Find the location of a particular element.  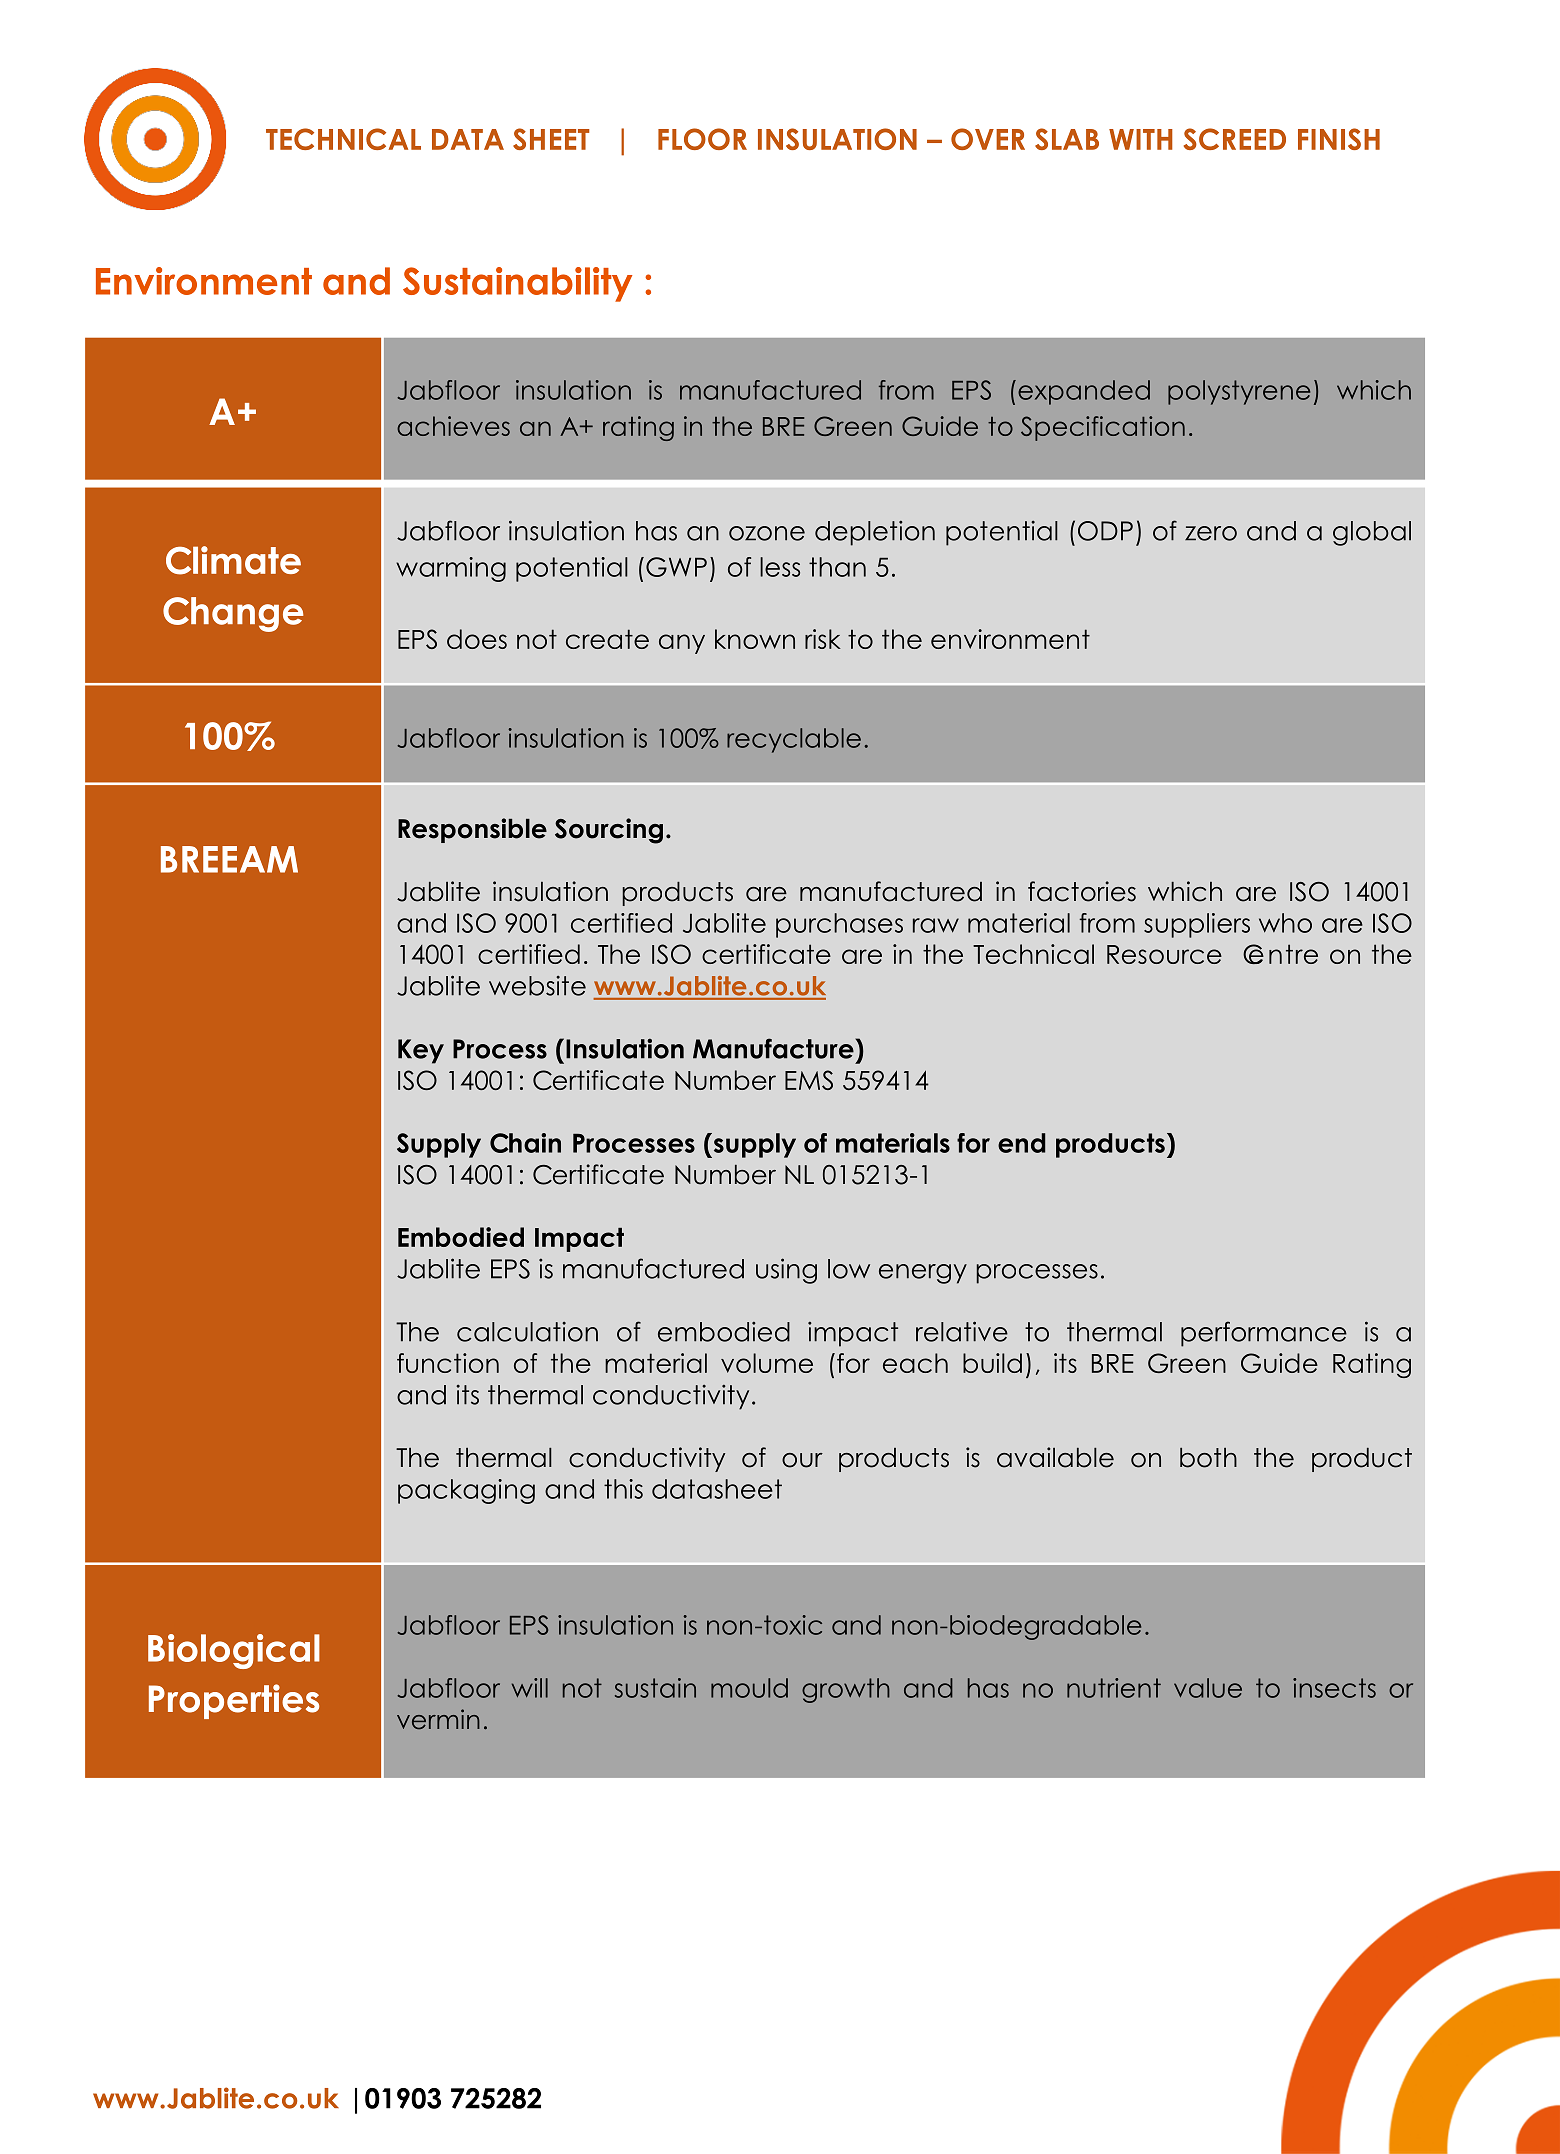

volume is located at coordinates (767, 1363).
